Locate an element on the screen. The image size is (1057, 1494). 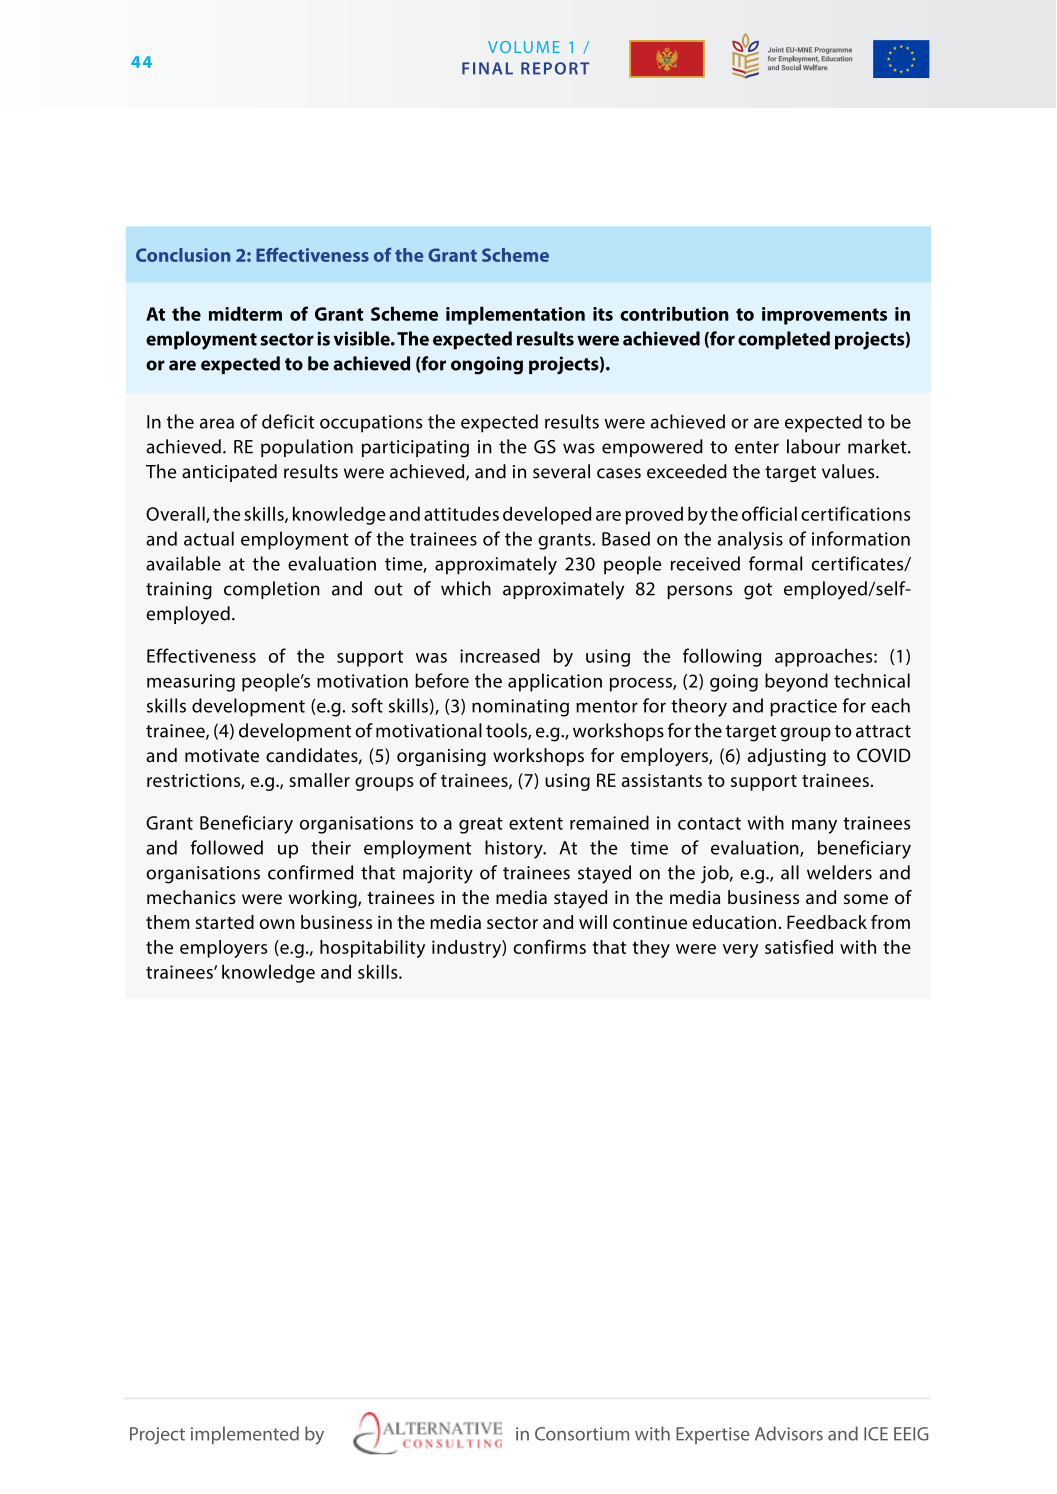
improvements is located at coordinates (824, 316).
